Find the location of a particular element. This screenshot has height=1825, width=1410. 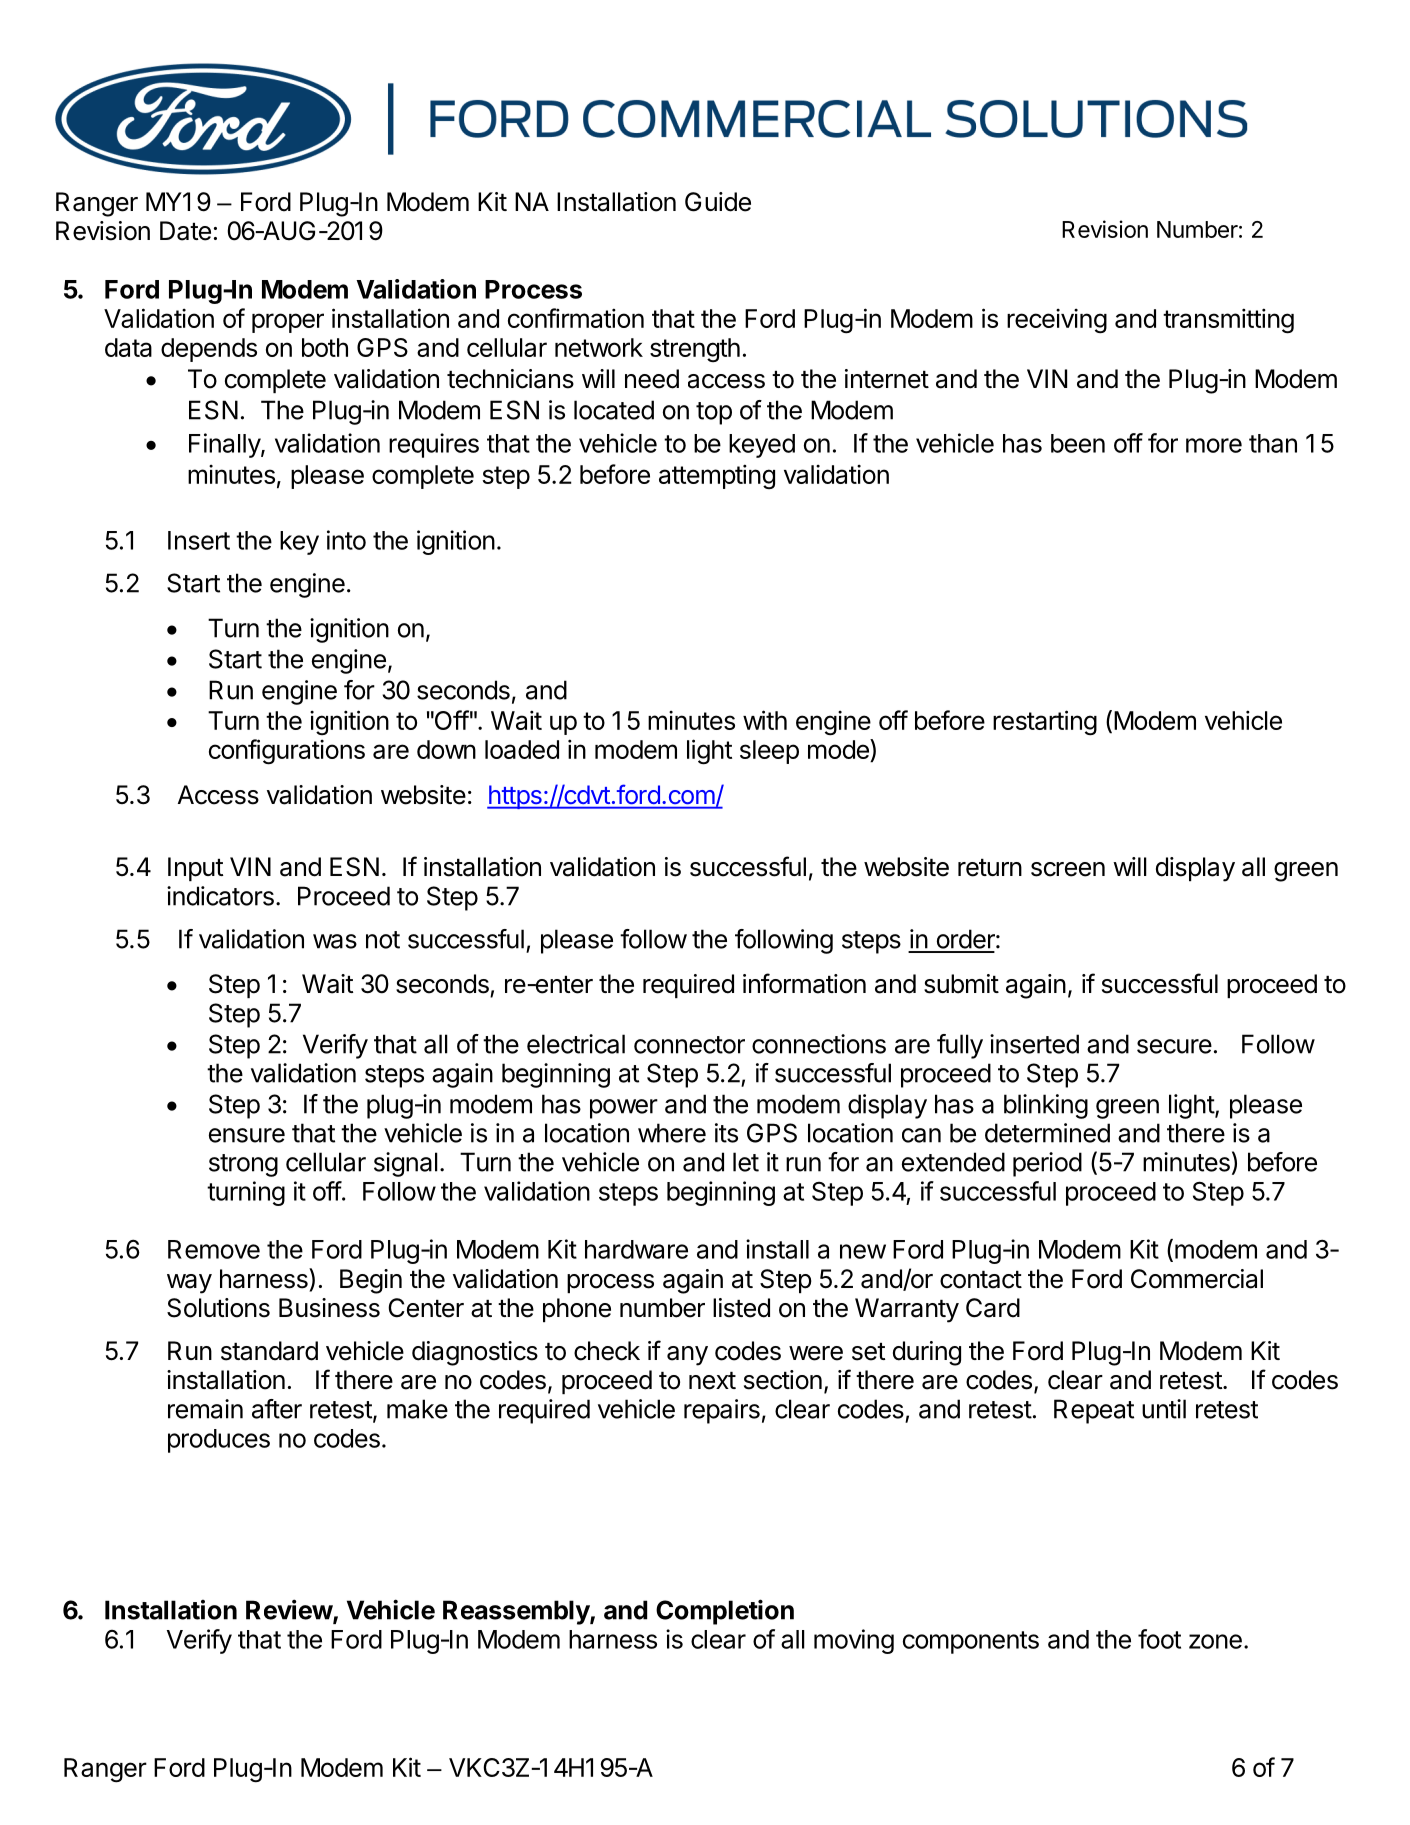

indicators is located at coordinates (220, 896).
